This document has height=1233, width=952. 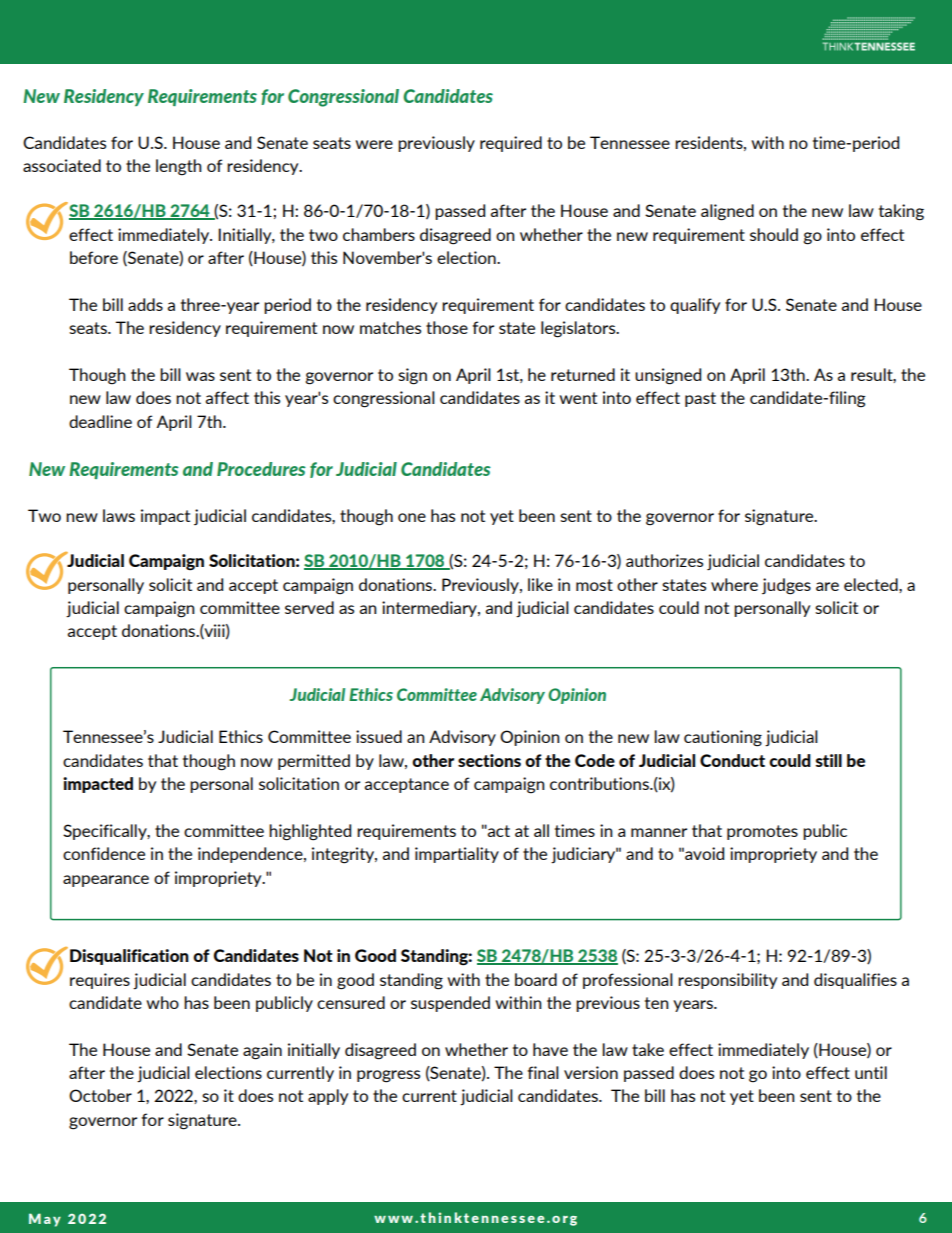 I want to click on until, so click(x=871, y=1072).
